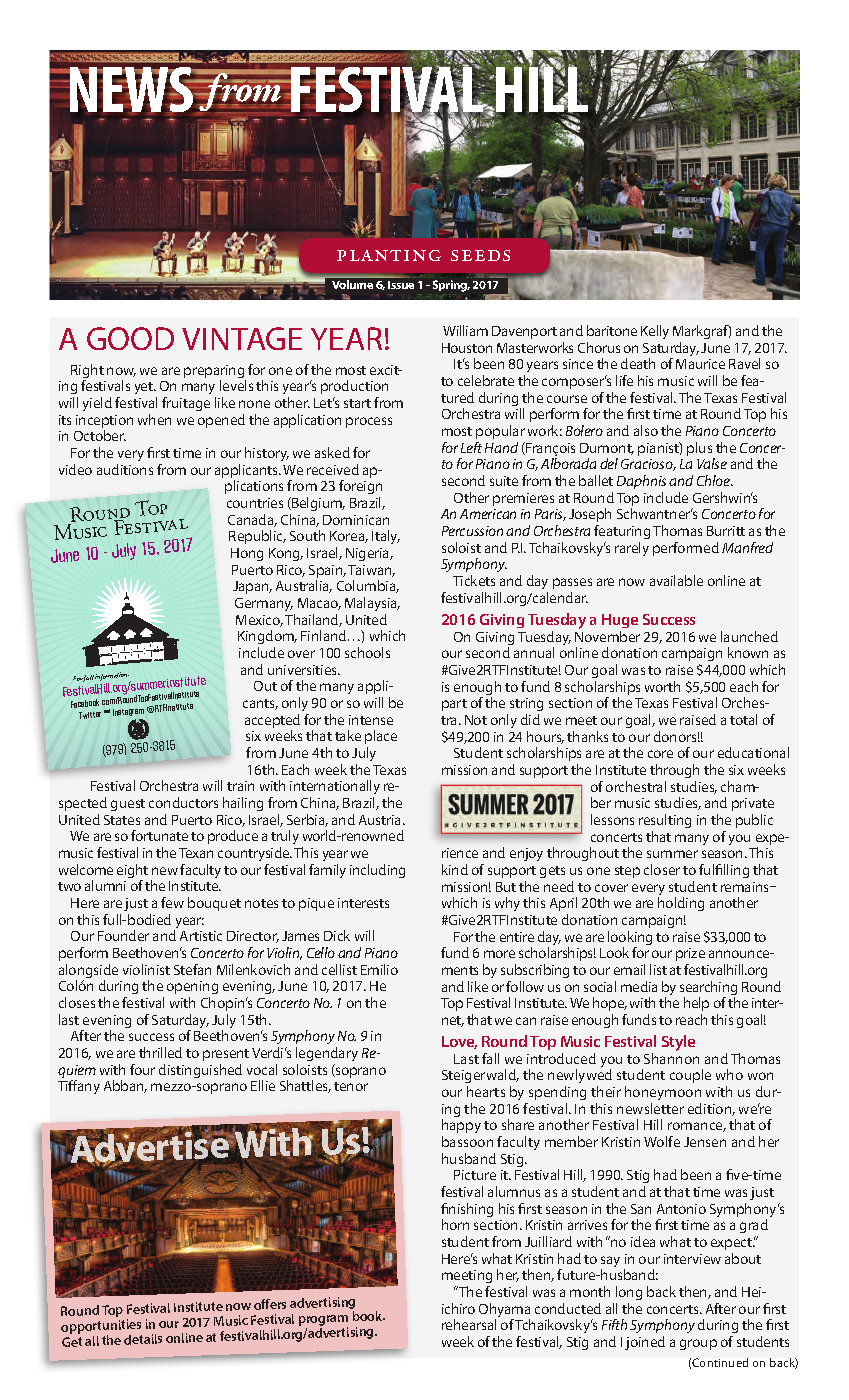  What do you see at coordinates (401, 285) in the document?
I see `Issue` at bounding box center [401, 285].
